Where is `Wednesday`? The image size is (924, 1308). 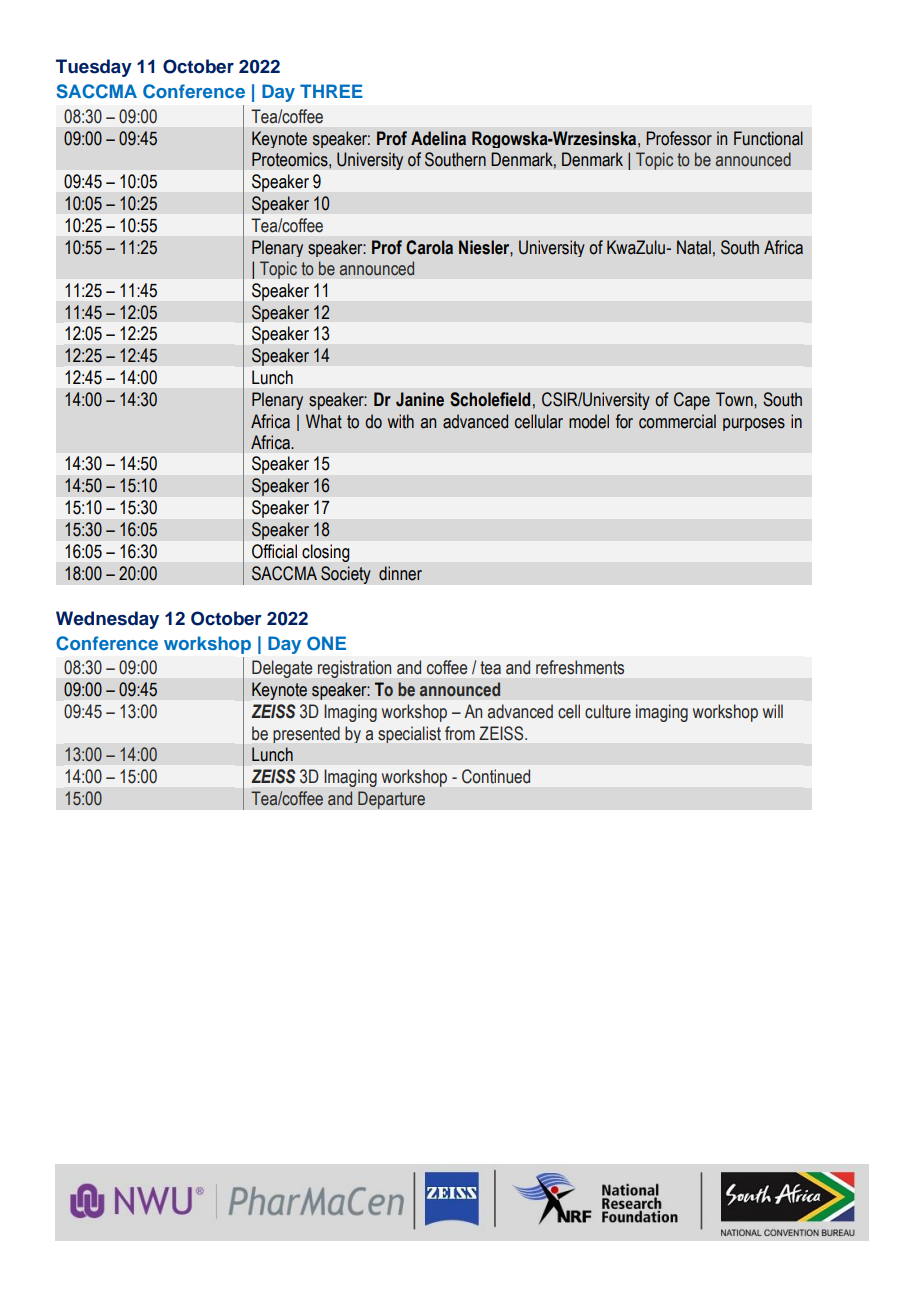
Wednesday is located at coordinates (107, 620).
